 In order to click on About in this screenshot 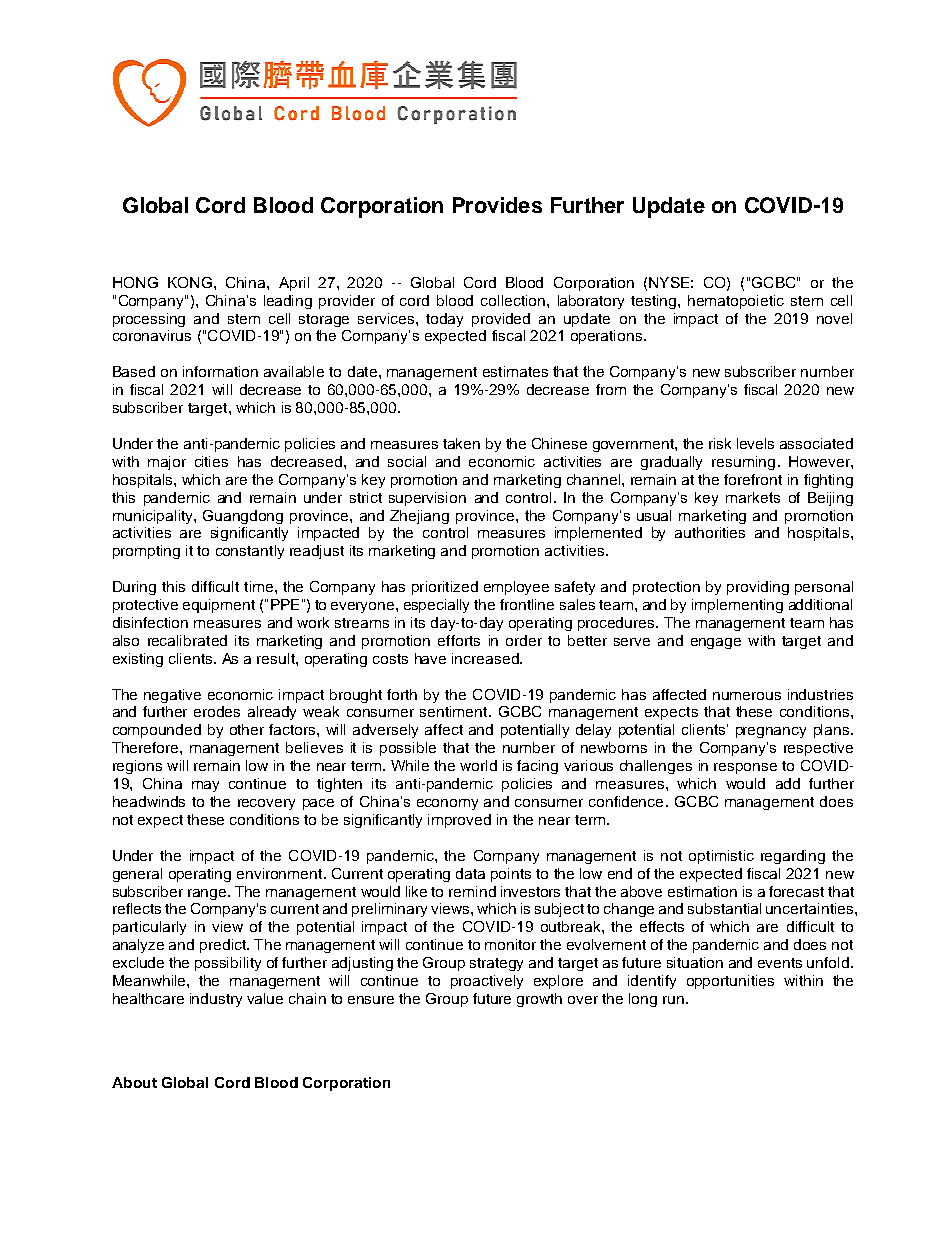, I will do `click(134, 1082)`.
